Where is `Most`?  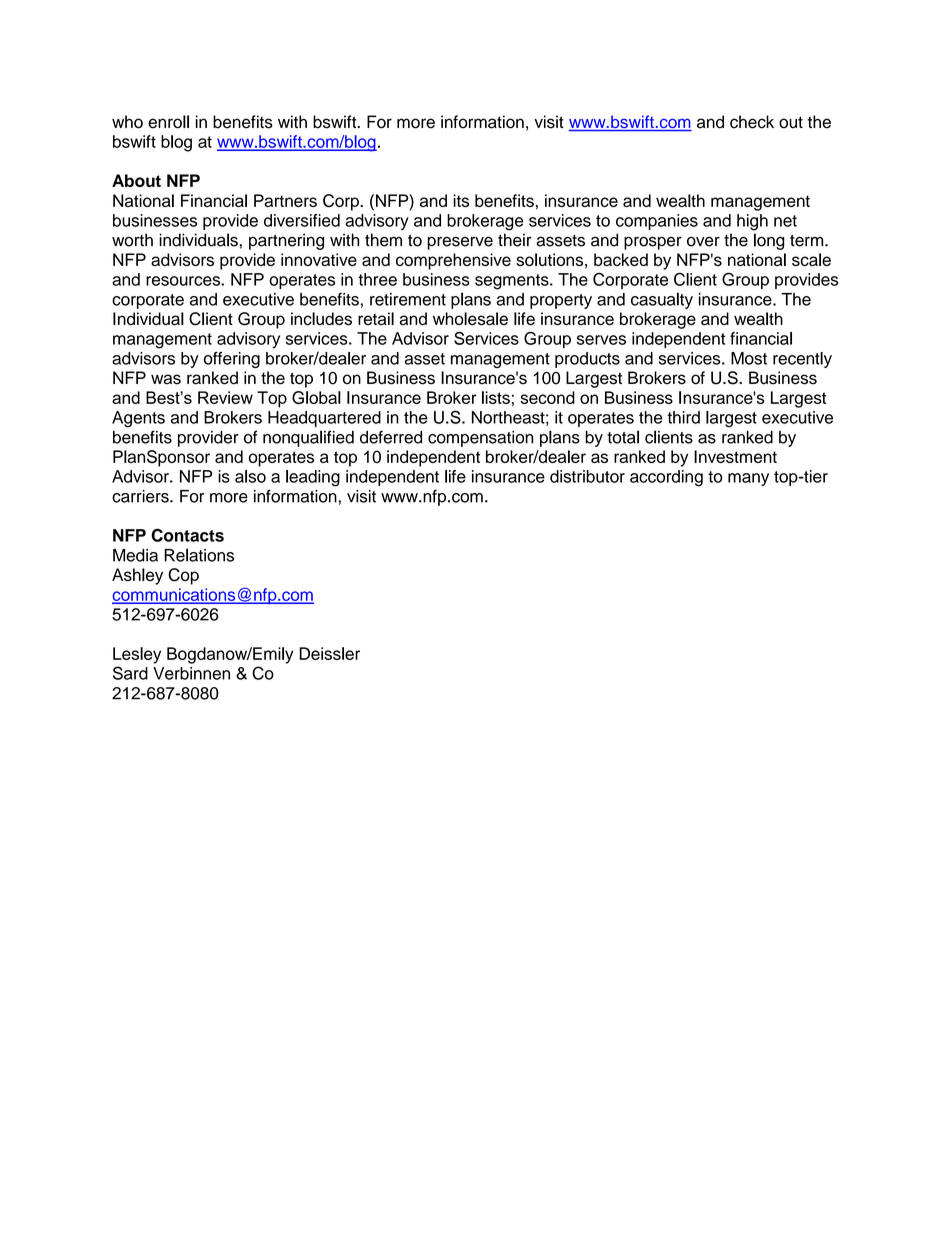
Most is located at coordinates (749, 358).
